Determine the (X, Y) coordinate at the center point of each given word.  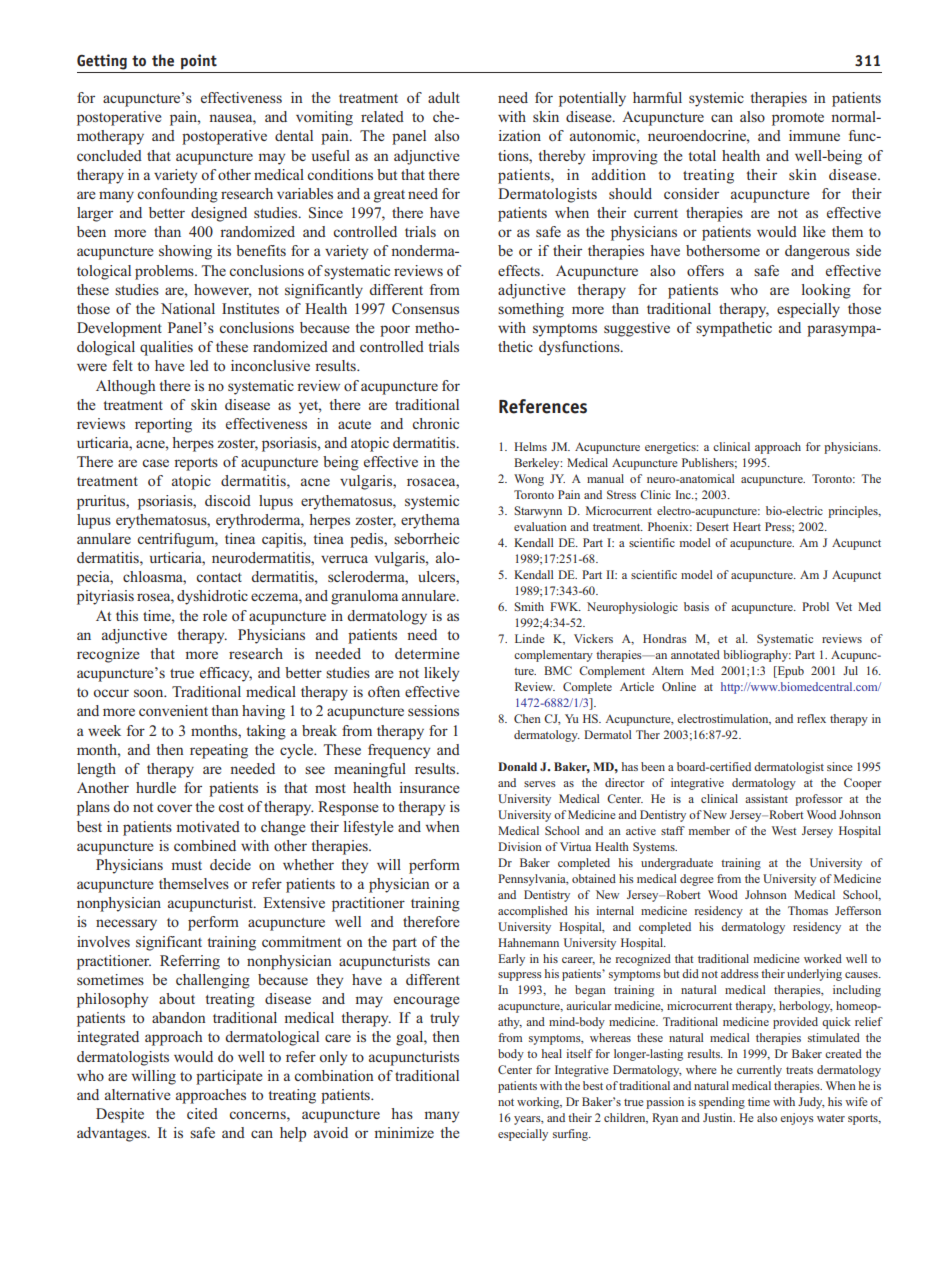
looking (826, 291)
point (199, 62)
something (531, 310)
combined (205, 845)
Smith (529, 606)
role (215, 615)
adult (444, 97)
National (188, 308)
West (784, 830)
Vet (844, 606)
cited (202, 1113)
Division (520, 846)
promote (798, 119)
